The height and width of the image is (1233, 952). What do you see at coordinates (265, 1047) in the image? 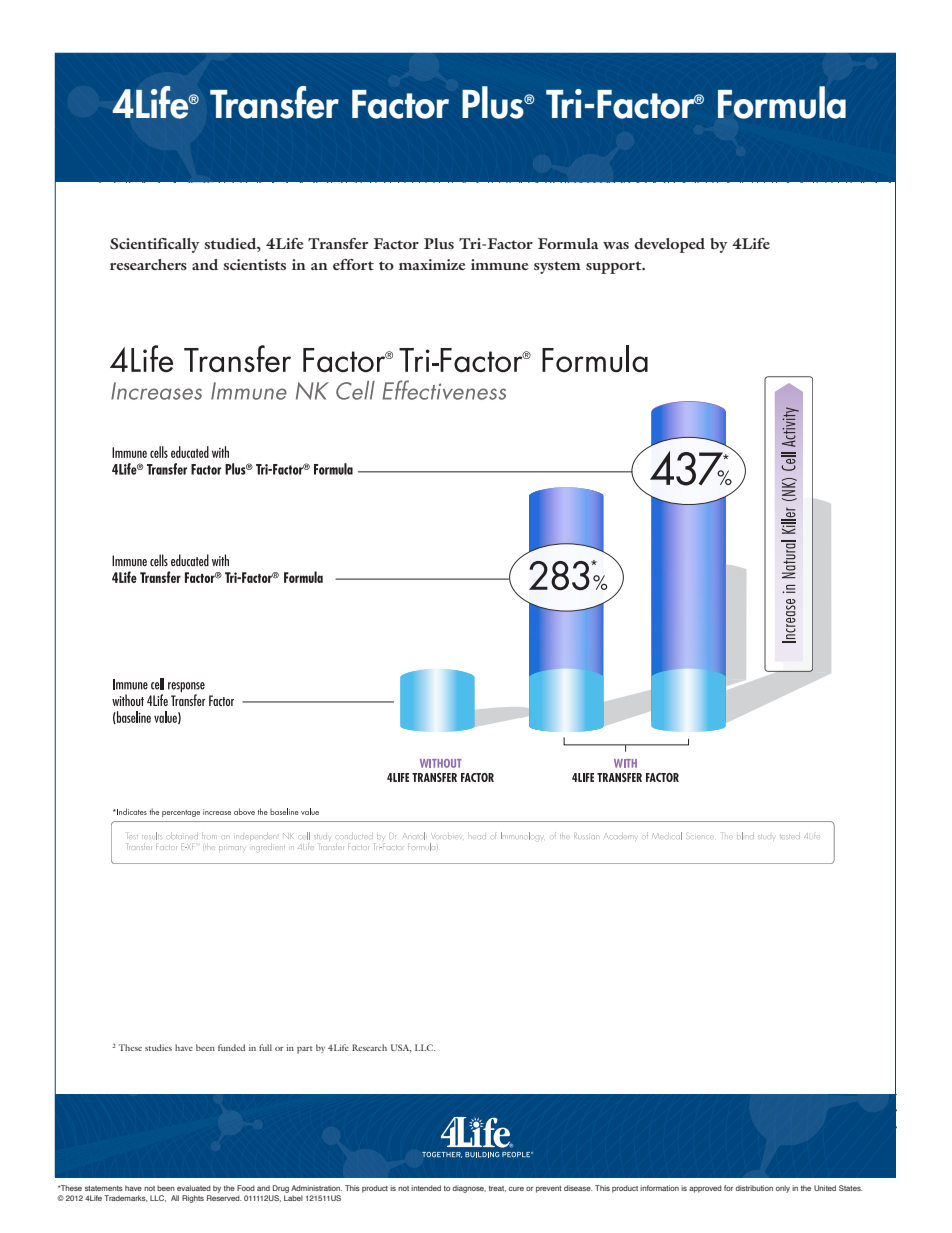
I see `full` at bounding box center [265, 1047].
